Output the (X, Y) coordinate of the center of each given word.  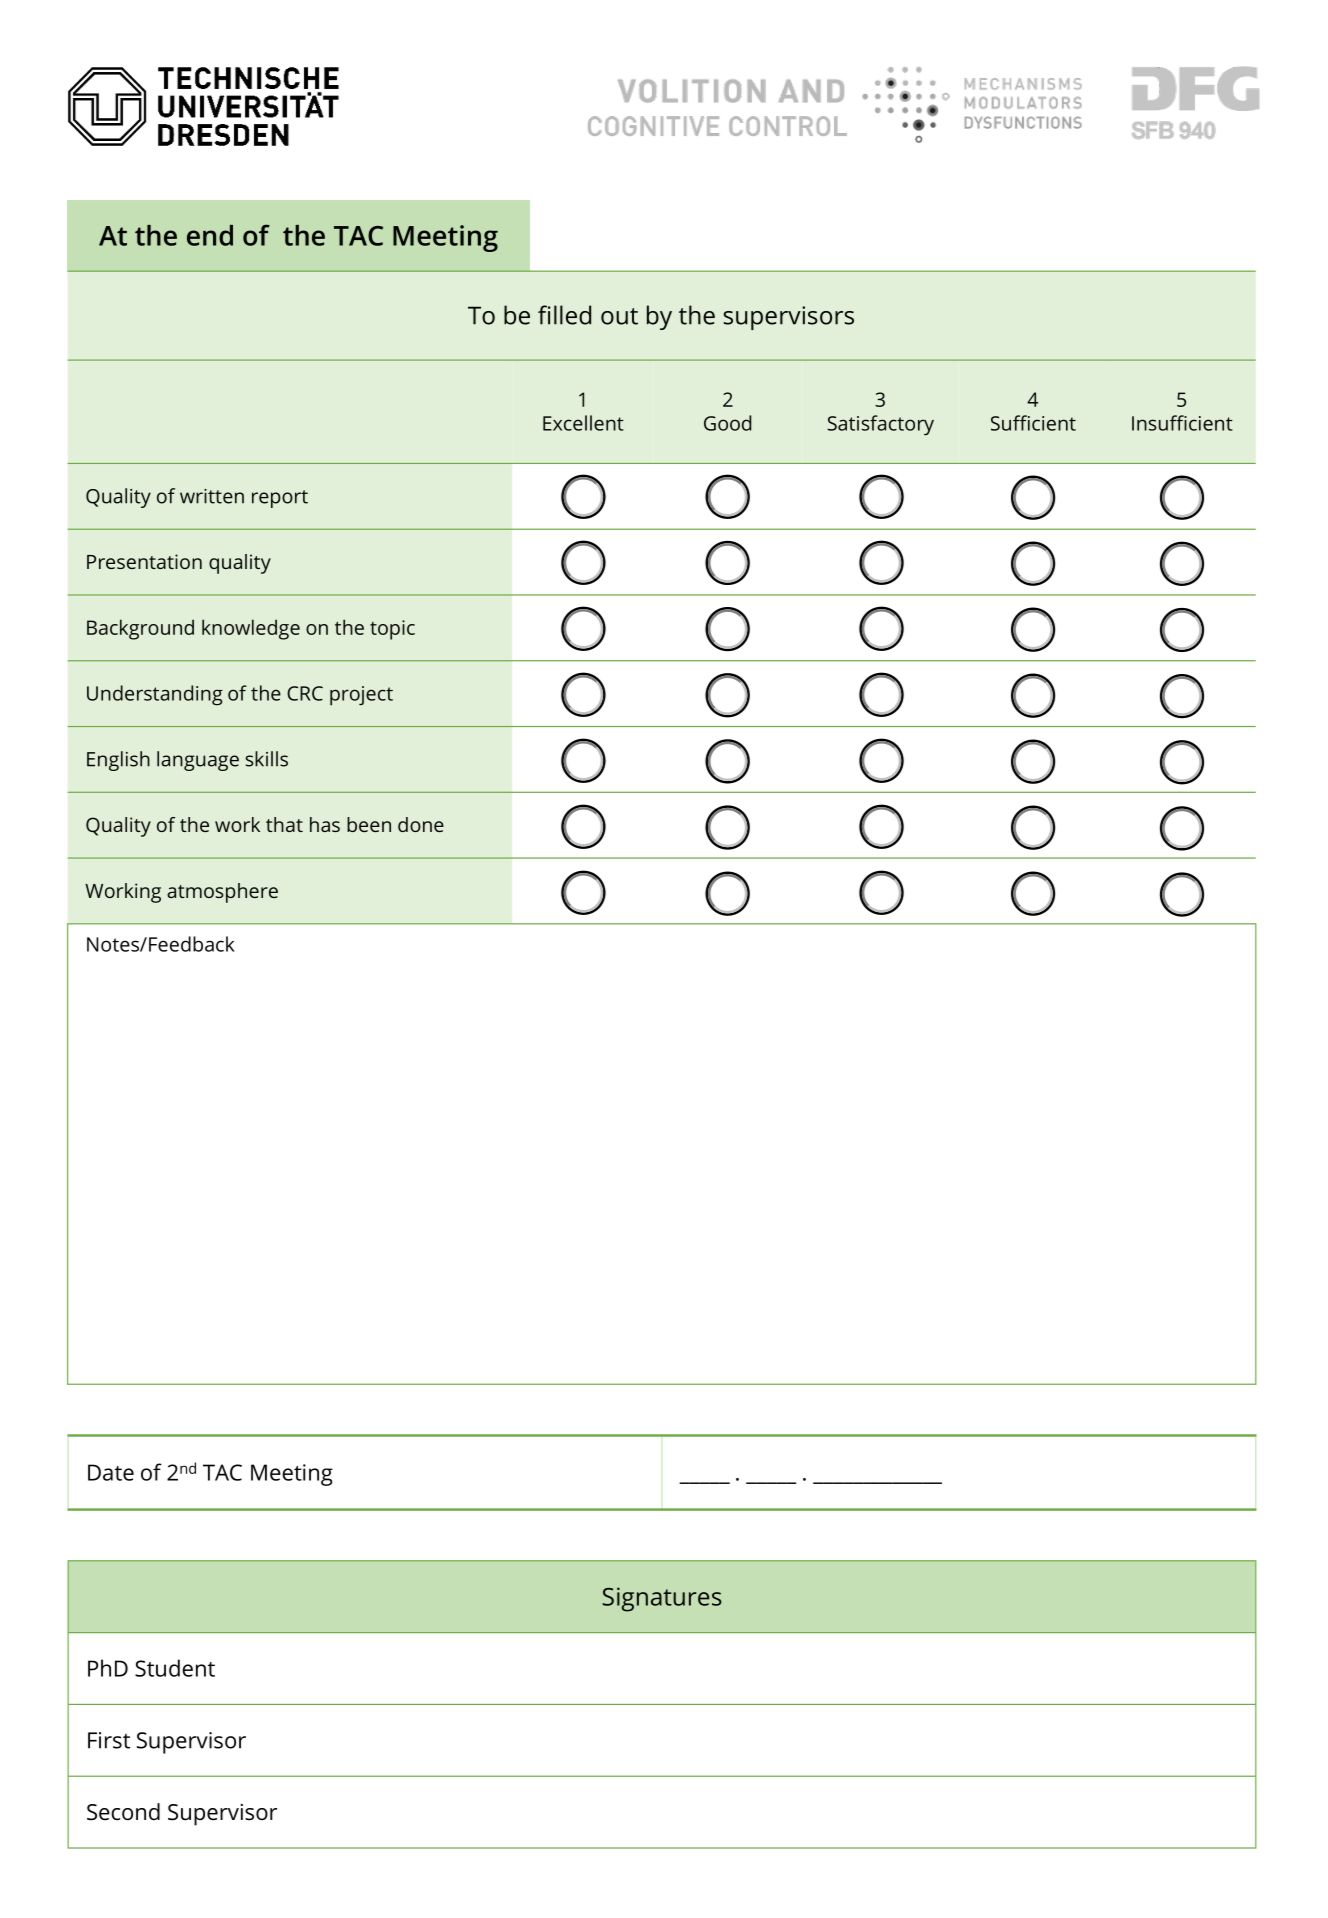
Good (727, 423)
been (369, 824)
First (109, 1740)
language (198, 761)
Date (111, 1472)
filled (564, 315)
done (421, 824)
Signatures (662, 1599)
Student (175, 1668)
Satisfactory (880, 425)
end (210, 235)
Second (123, 1812)
